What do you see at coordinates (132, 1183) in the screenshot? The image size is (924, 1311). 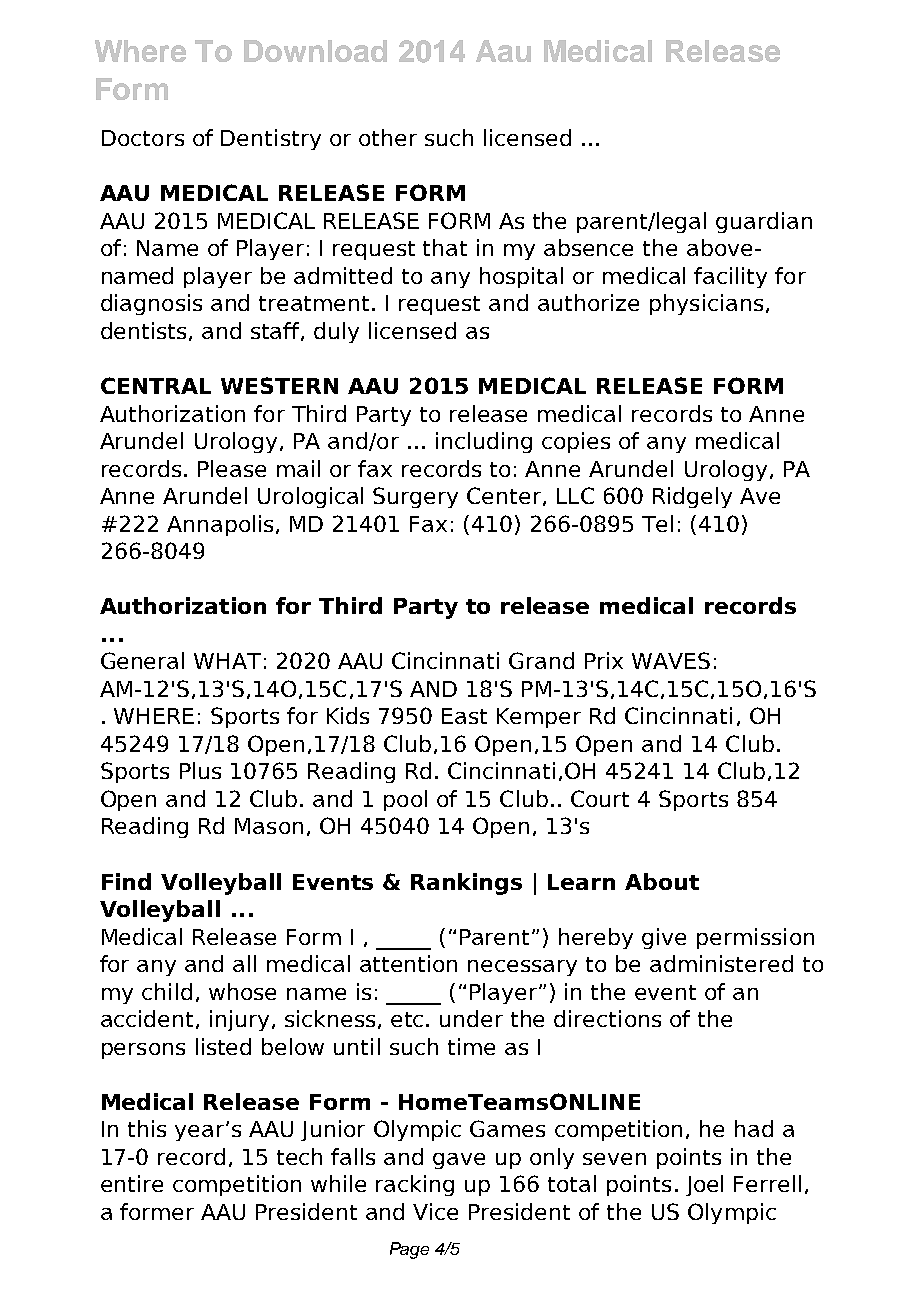 I see `entire` at bounding box center [132, 1183].
